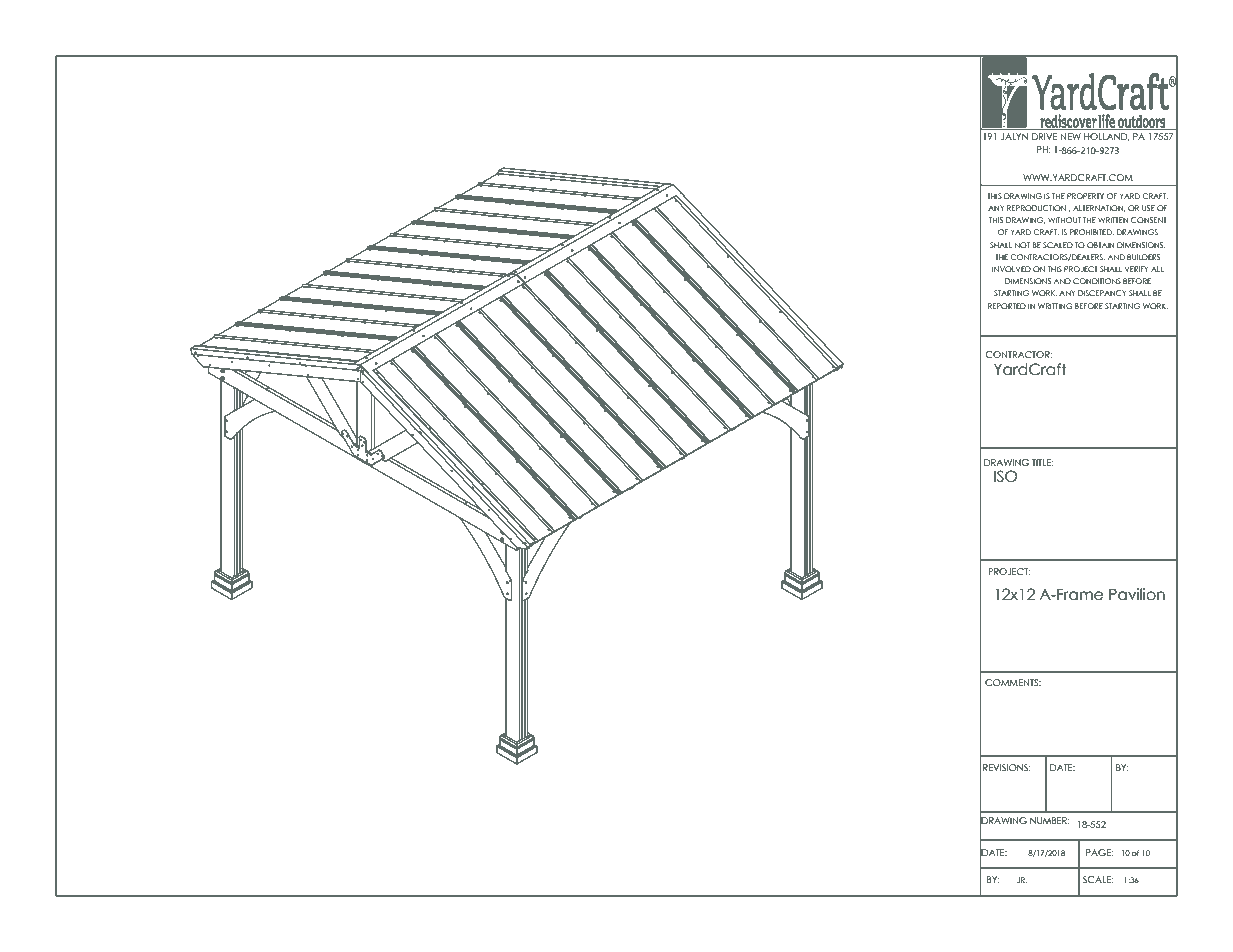 The image size is (1233, 952). What do you see at coordinates (1055, 306) in the document?
I see `WRITTING` at bounding box center [1055, 306].
